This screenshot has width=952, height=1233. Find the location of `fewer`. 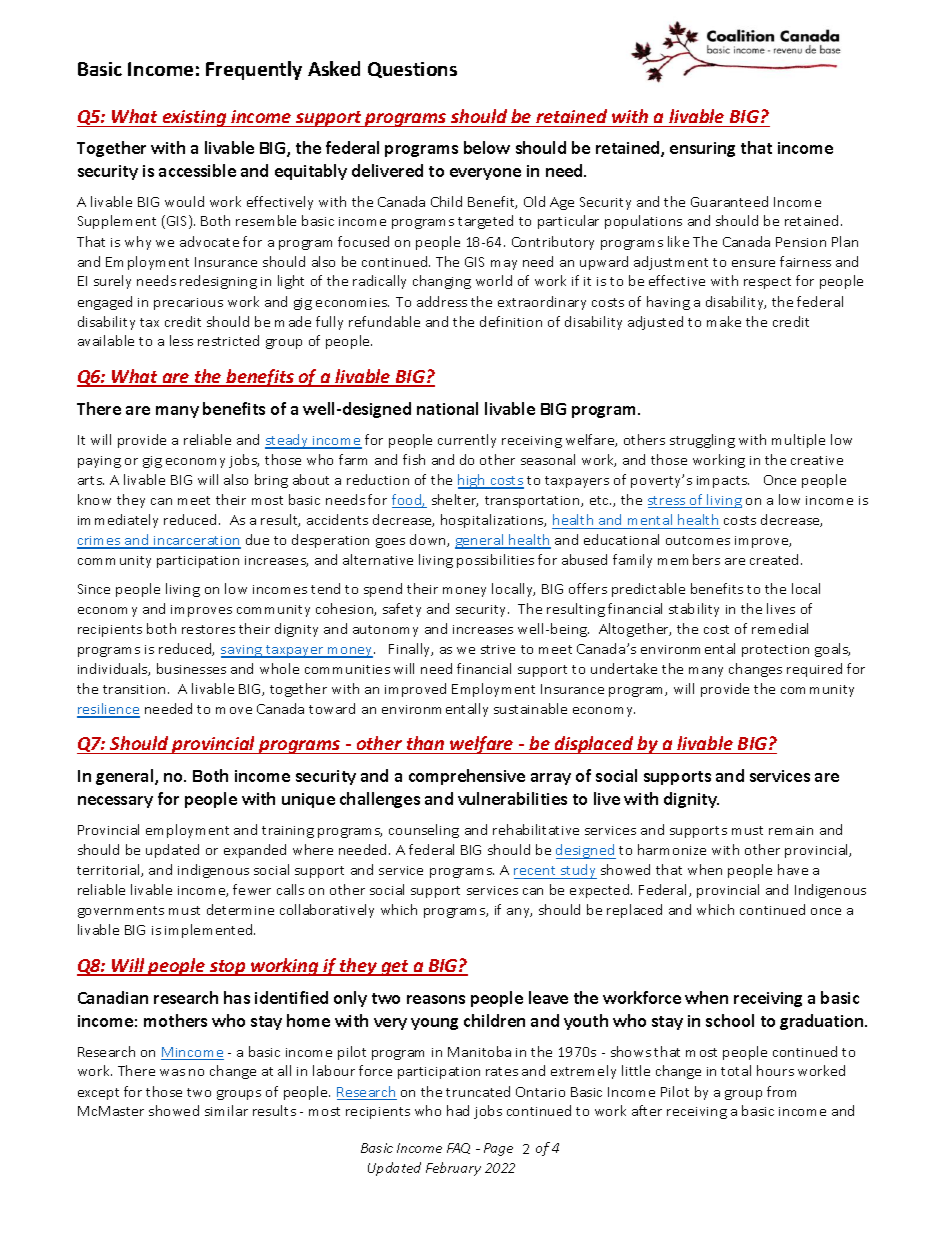

fewer is located at coordinates (252, 889).
